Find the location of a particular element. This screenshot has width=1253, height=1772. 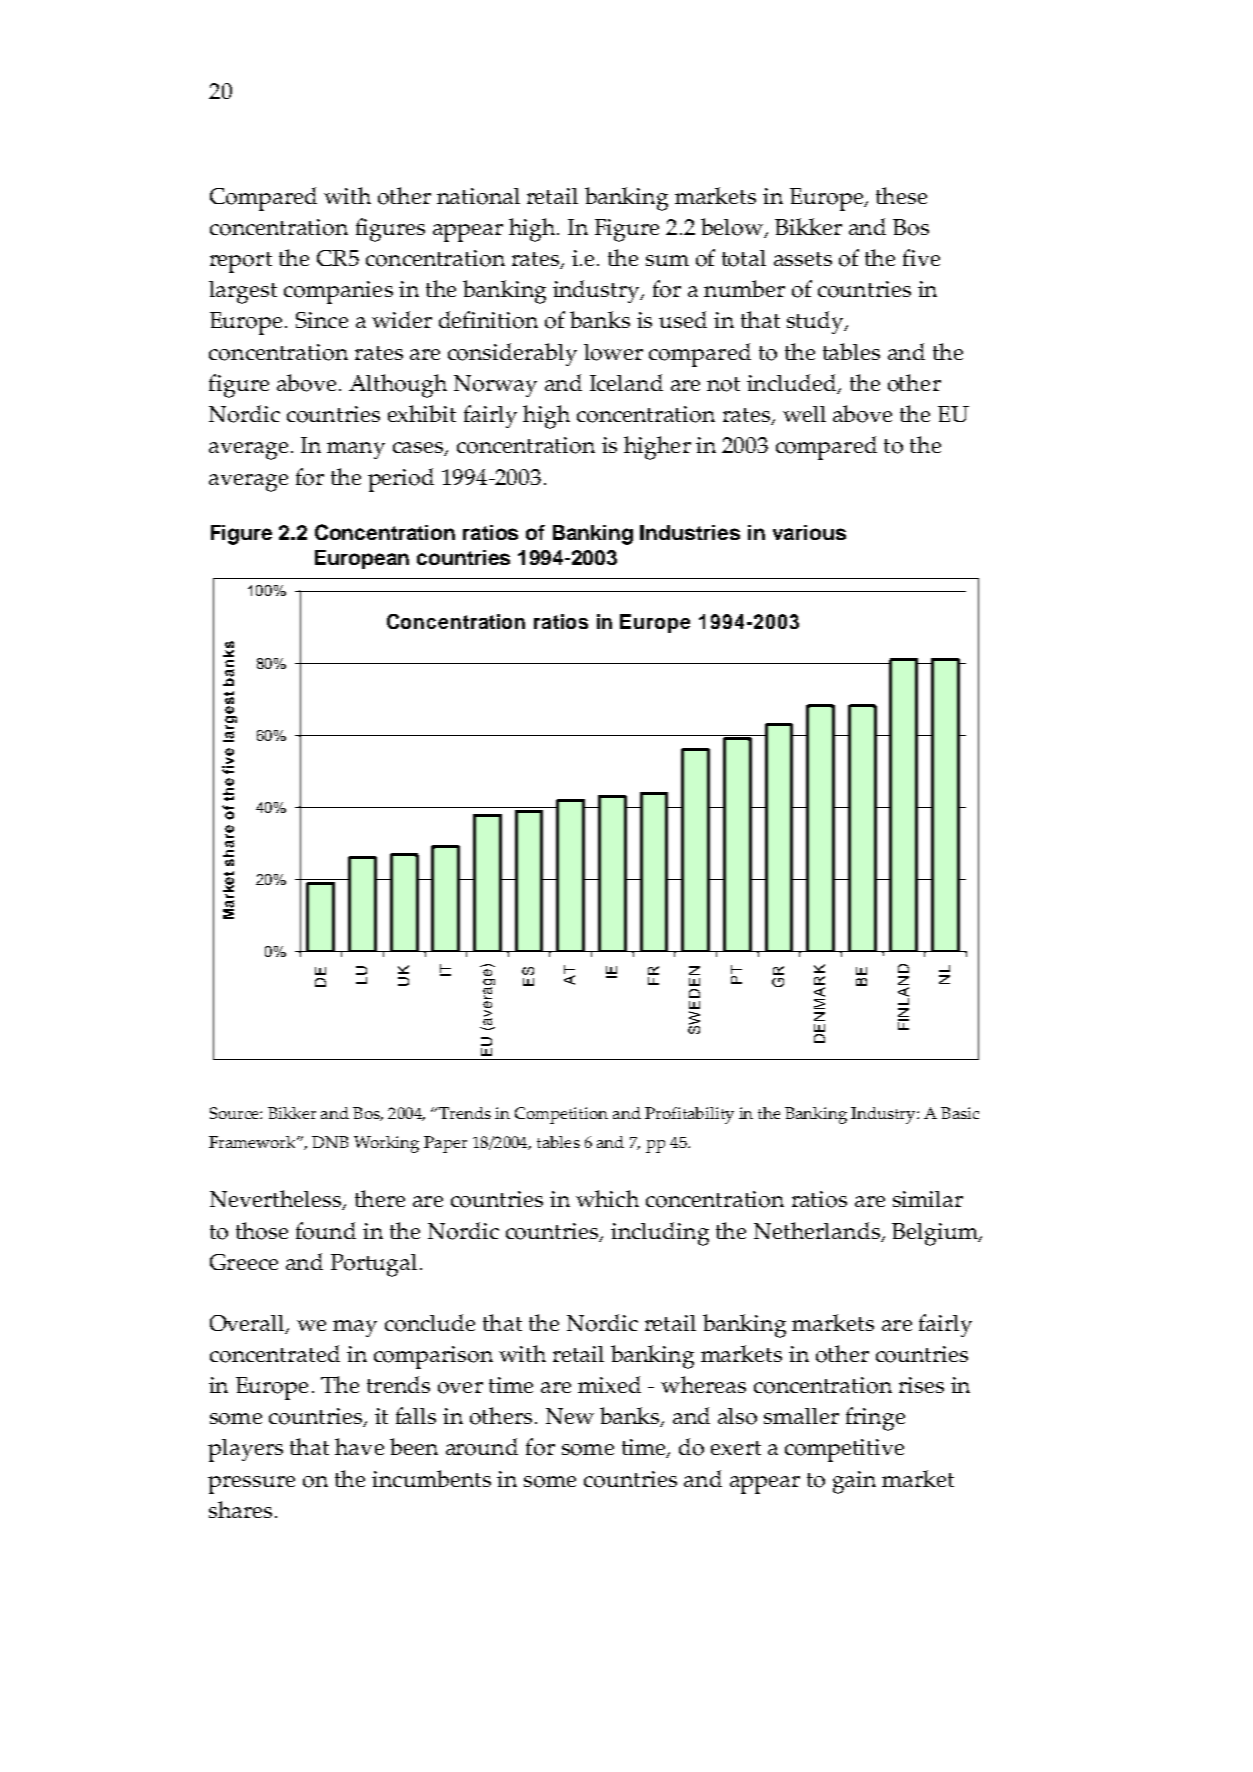

have is located at coordinates (359, 1446).
